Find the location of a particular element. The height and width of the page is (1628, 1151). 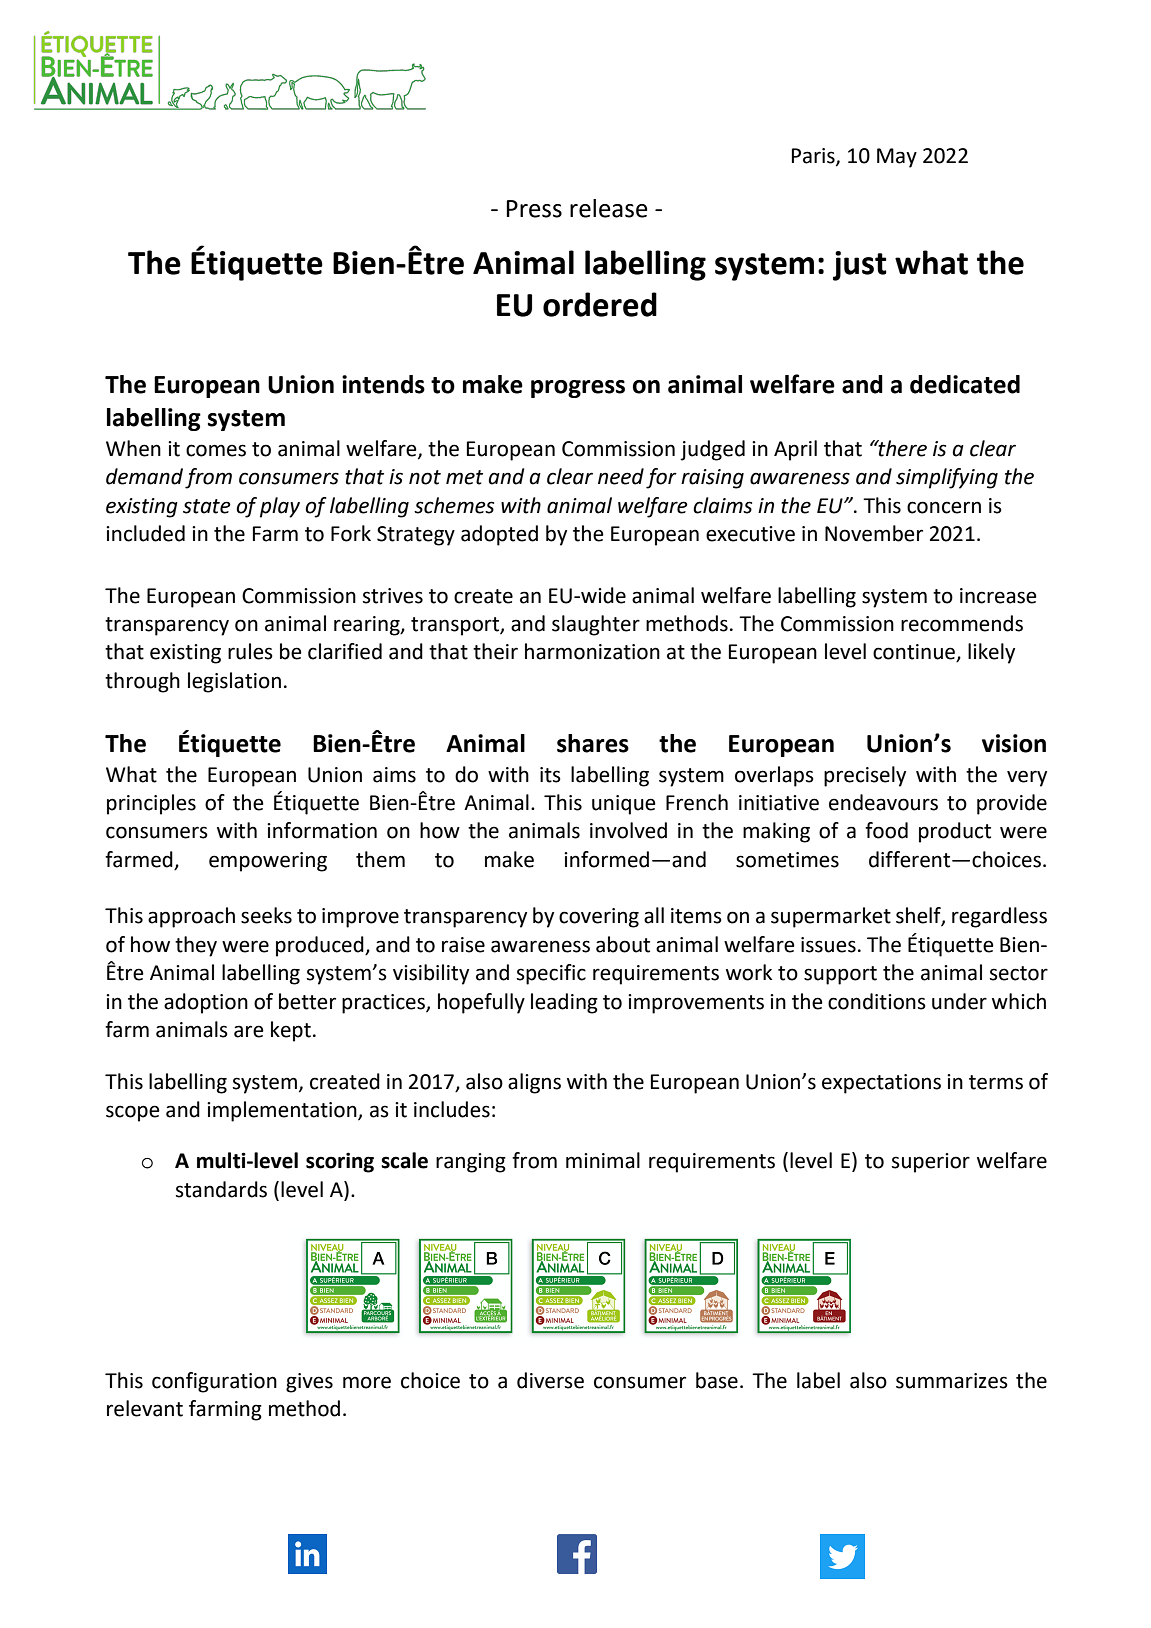

principles is located at coordinates (151, 804).
